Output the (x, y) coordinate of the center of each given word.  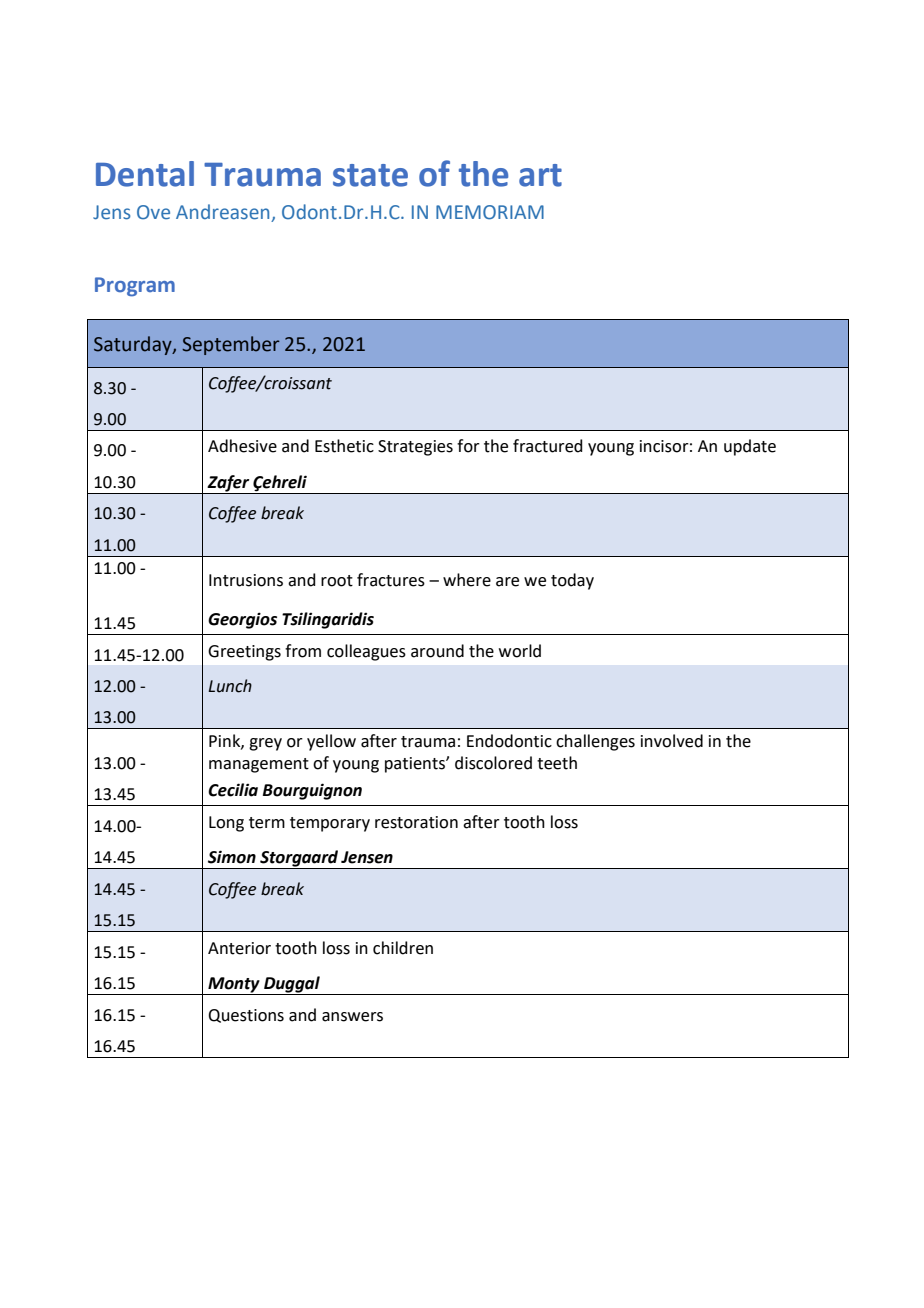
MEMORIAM (490, 212)
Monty (234, 986)
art (540, 175)
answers (352, 1017)
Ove (153, 212)
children (403, 948)
